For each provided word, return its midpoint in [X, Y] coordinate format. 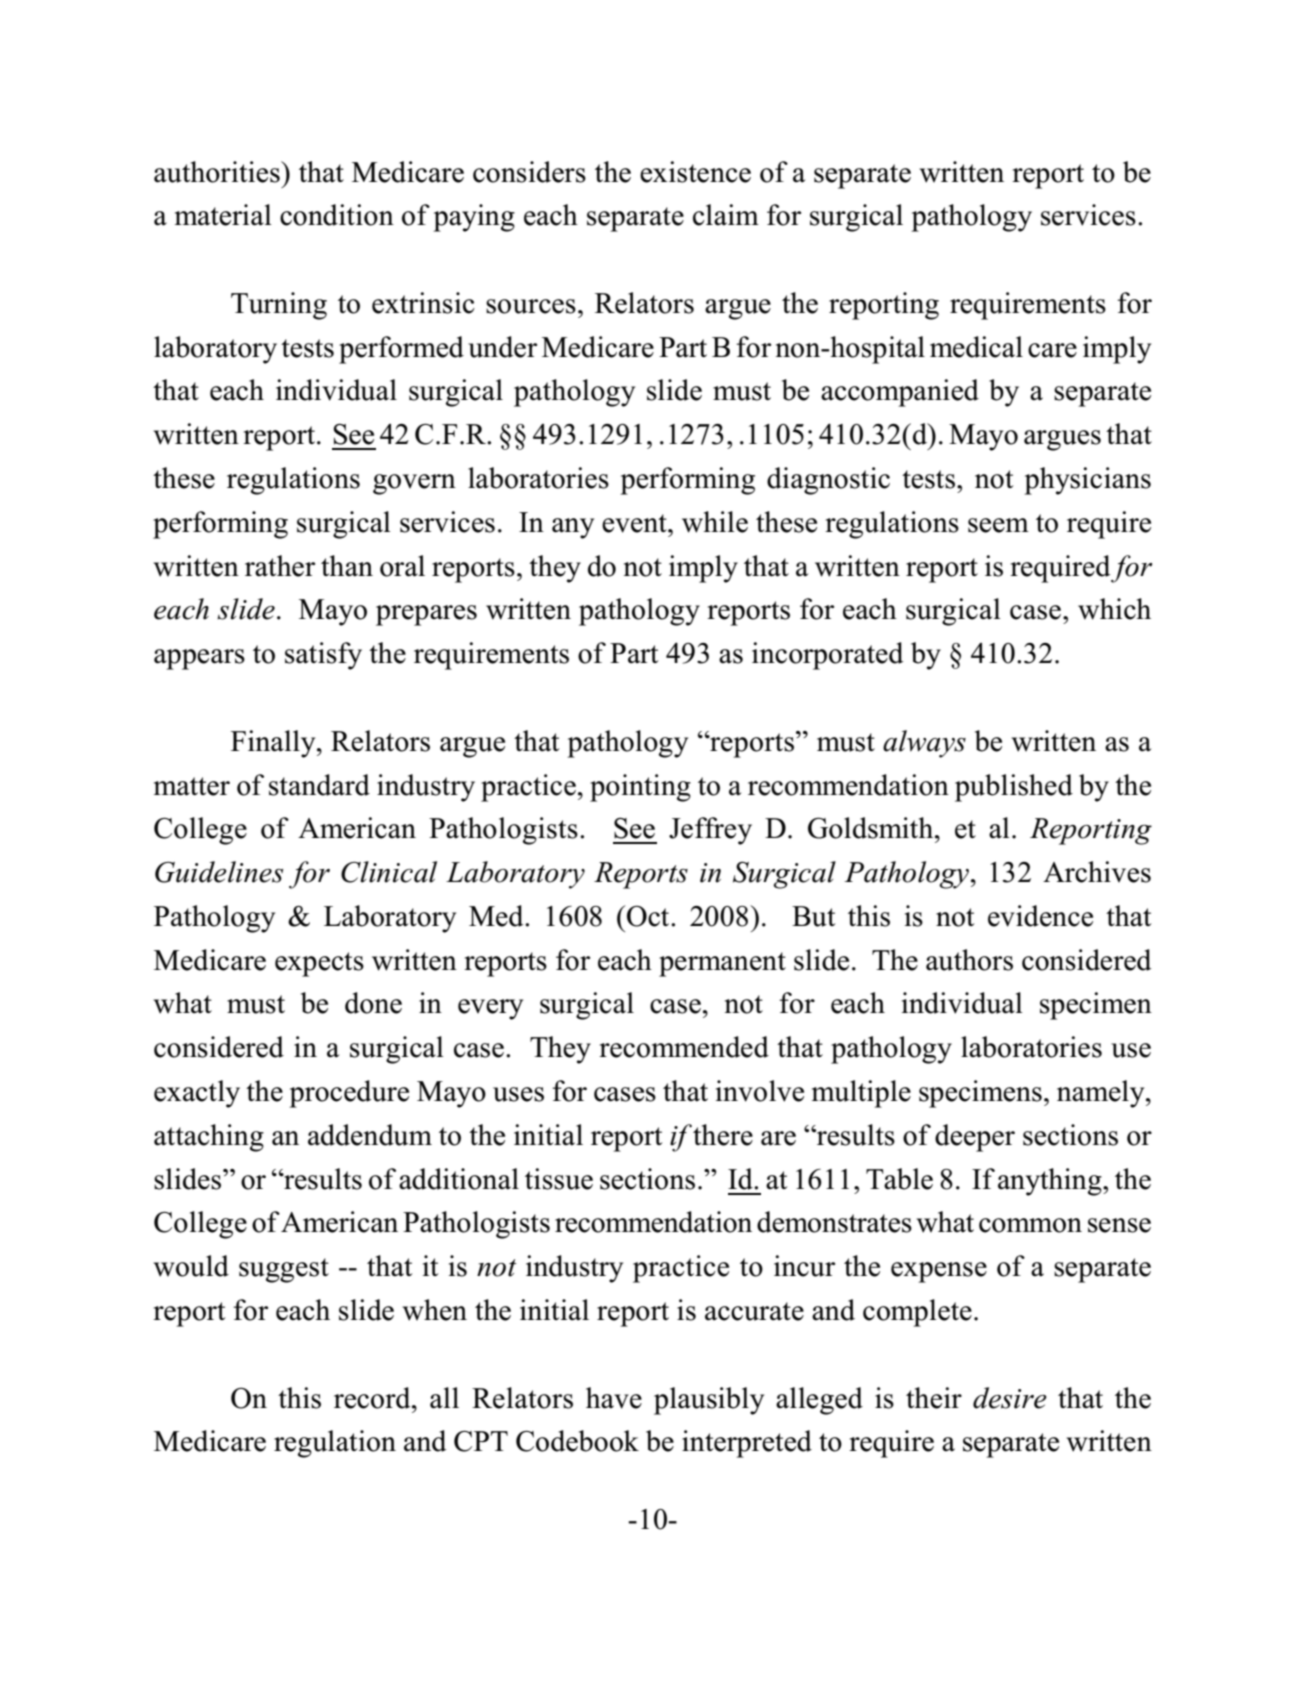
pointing [640, 788]
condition [337, 215]
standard [319, 785]
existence [695, 172]
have [614, 1398]
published [1014, 788]
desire [1010, 1398]
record [373, 1398]
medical [976, 347]
